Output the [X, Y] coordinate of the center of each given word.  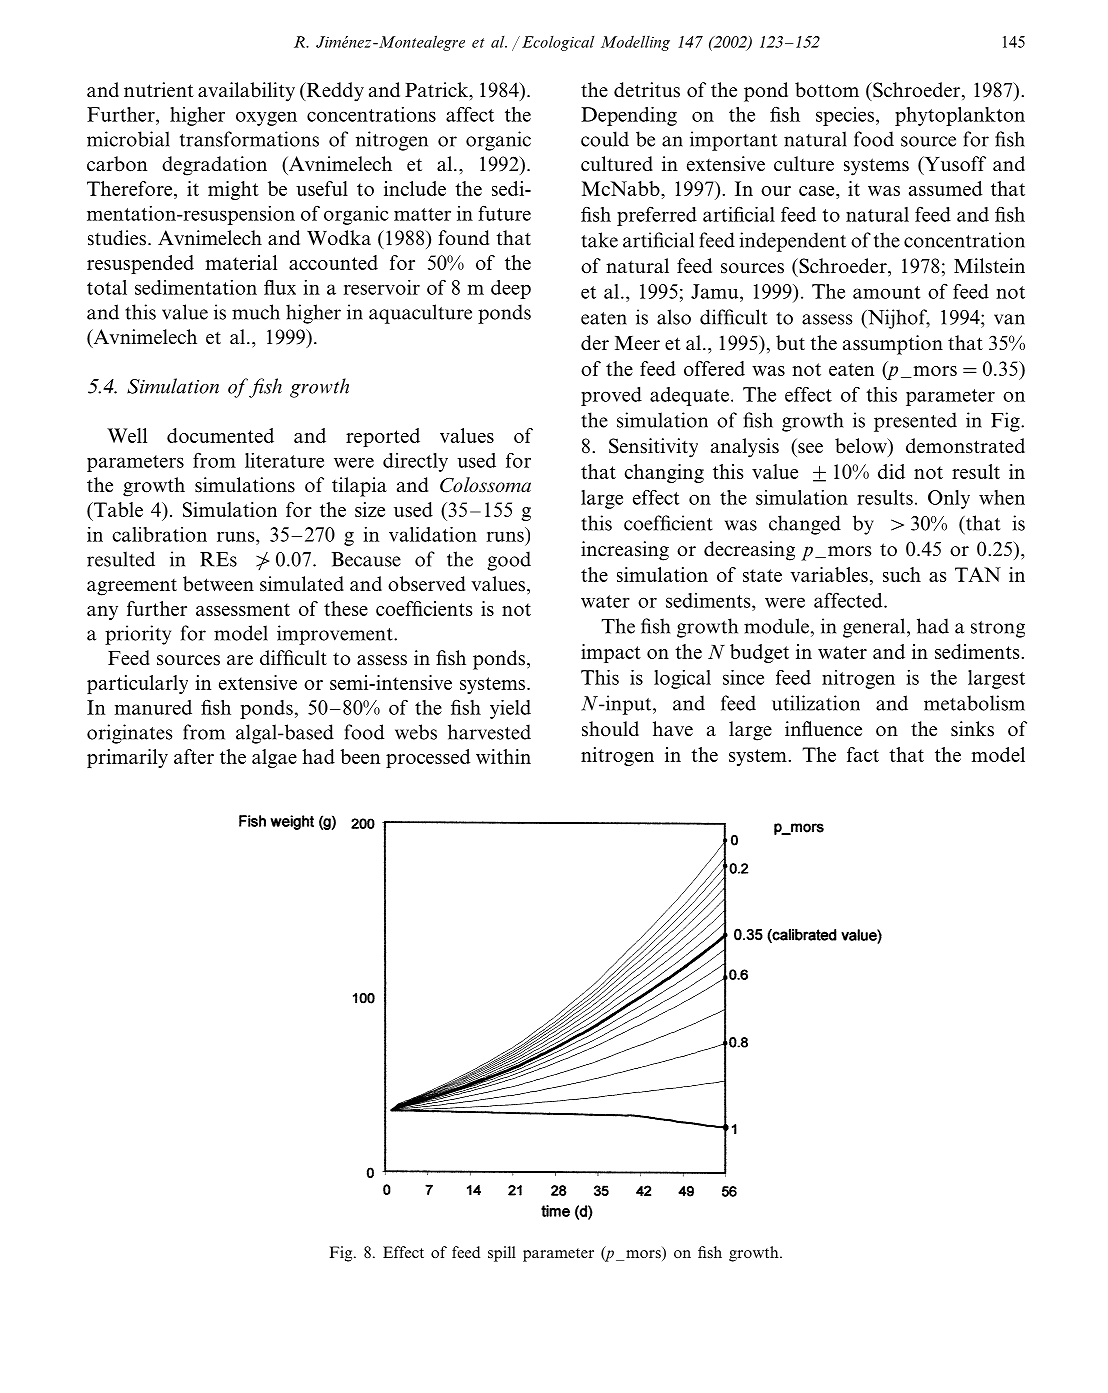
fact [863, 754]
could [605, 139]
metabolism [974, 703]
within [503, 756]
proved [611, 396]
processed [428, 758]
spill [502, 1254]
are [240, 660]
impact [611, 653]
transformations [249, 139]
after [194, 756]
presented [915, 422]
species [846, 116]
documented [220, 435]
